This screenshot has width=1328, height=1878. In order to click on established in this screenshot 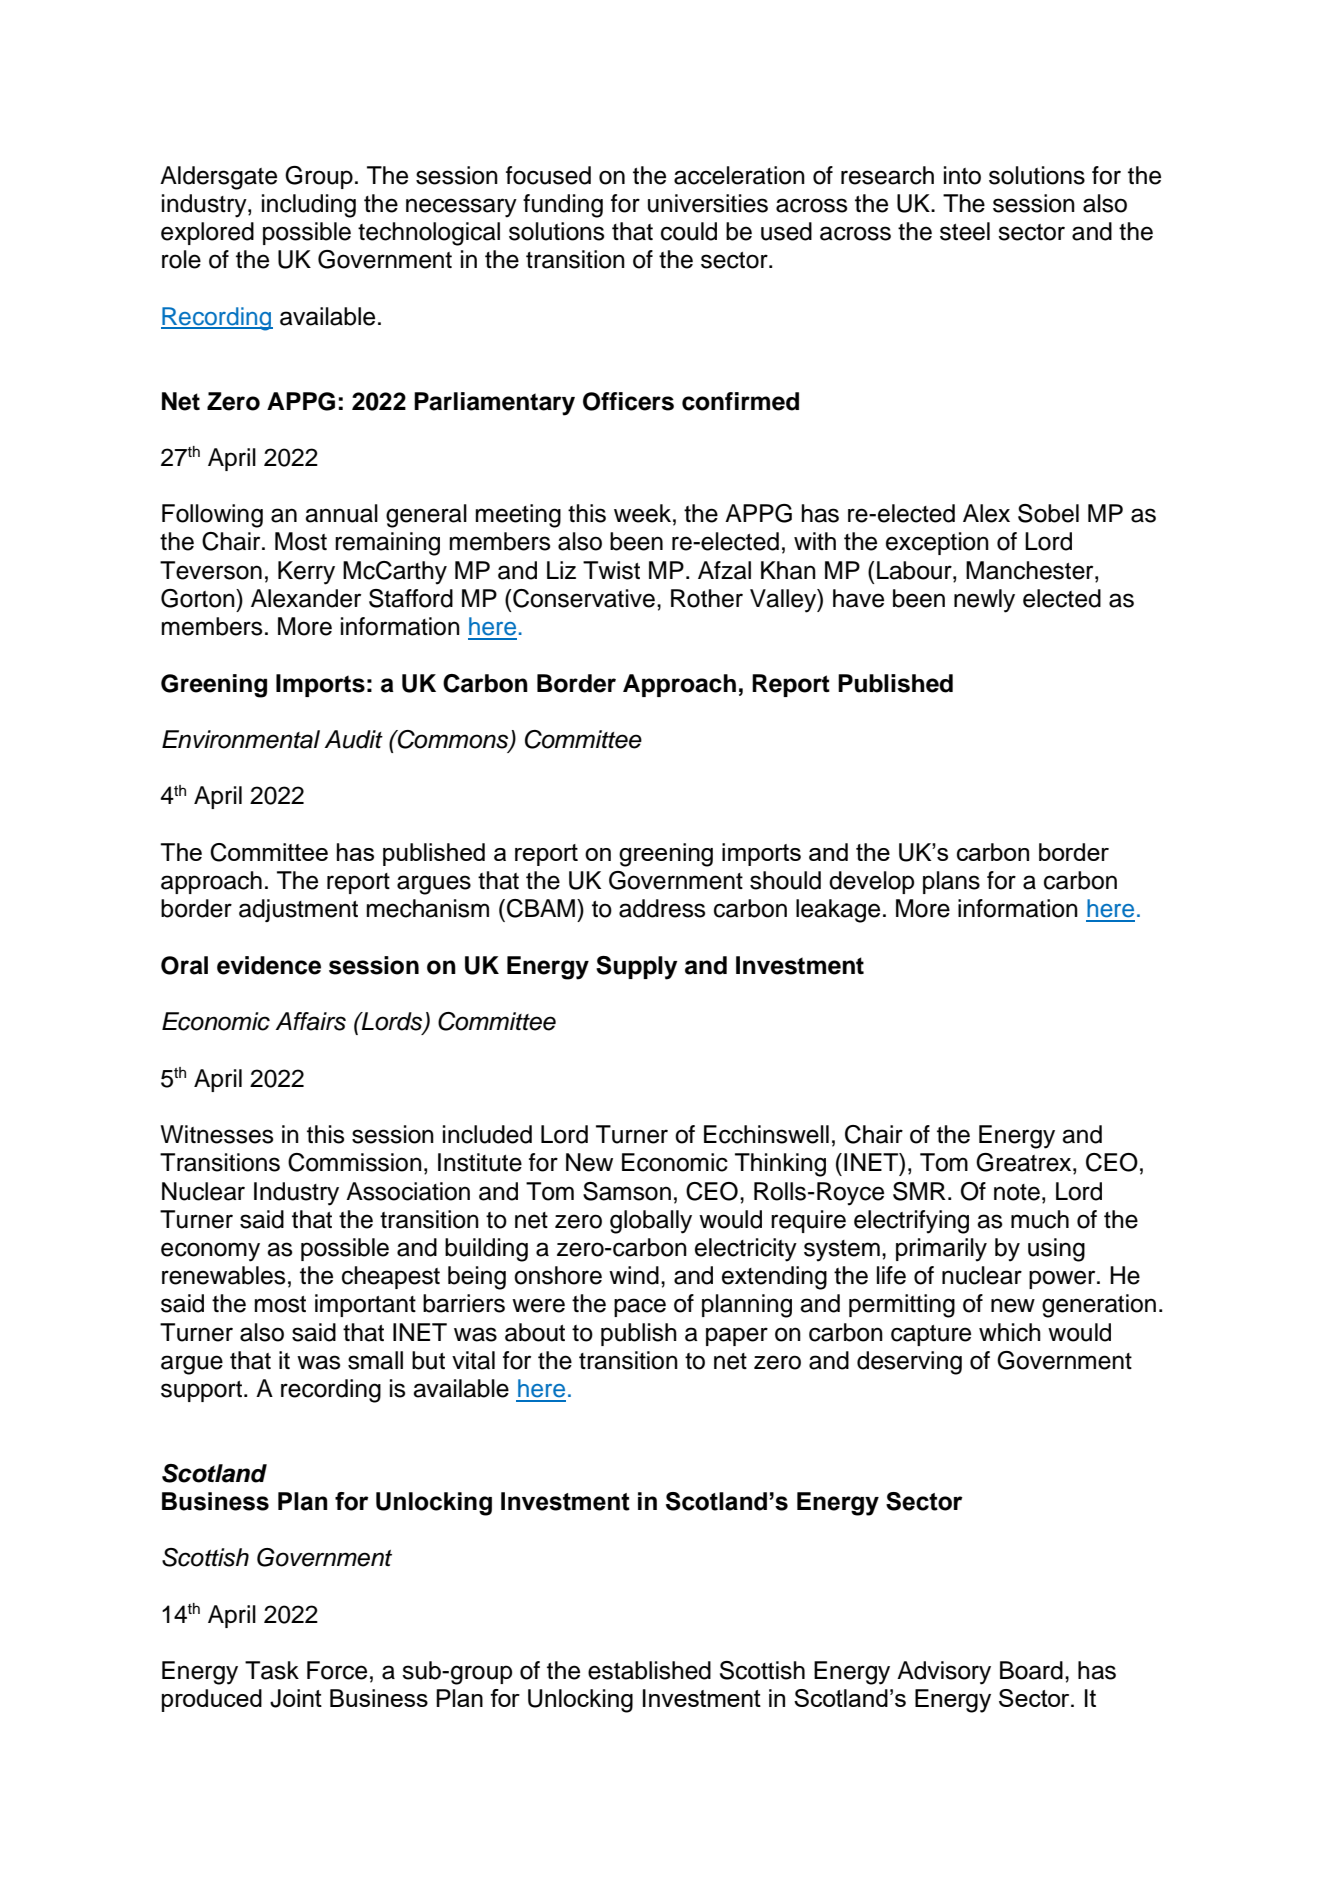, I will do `click(649, 1670)`.
